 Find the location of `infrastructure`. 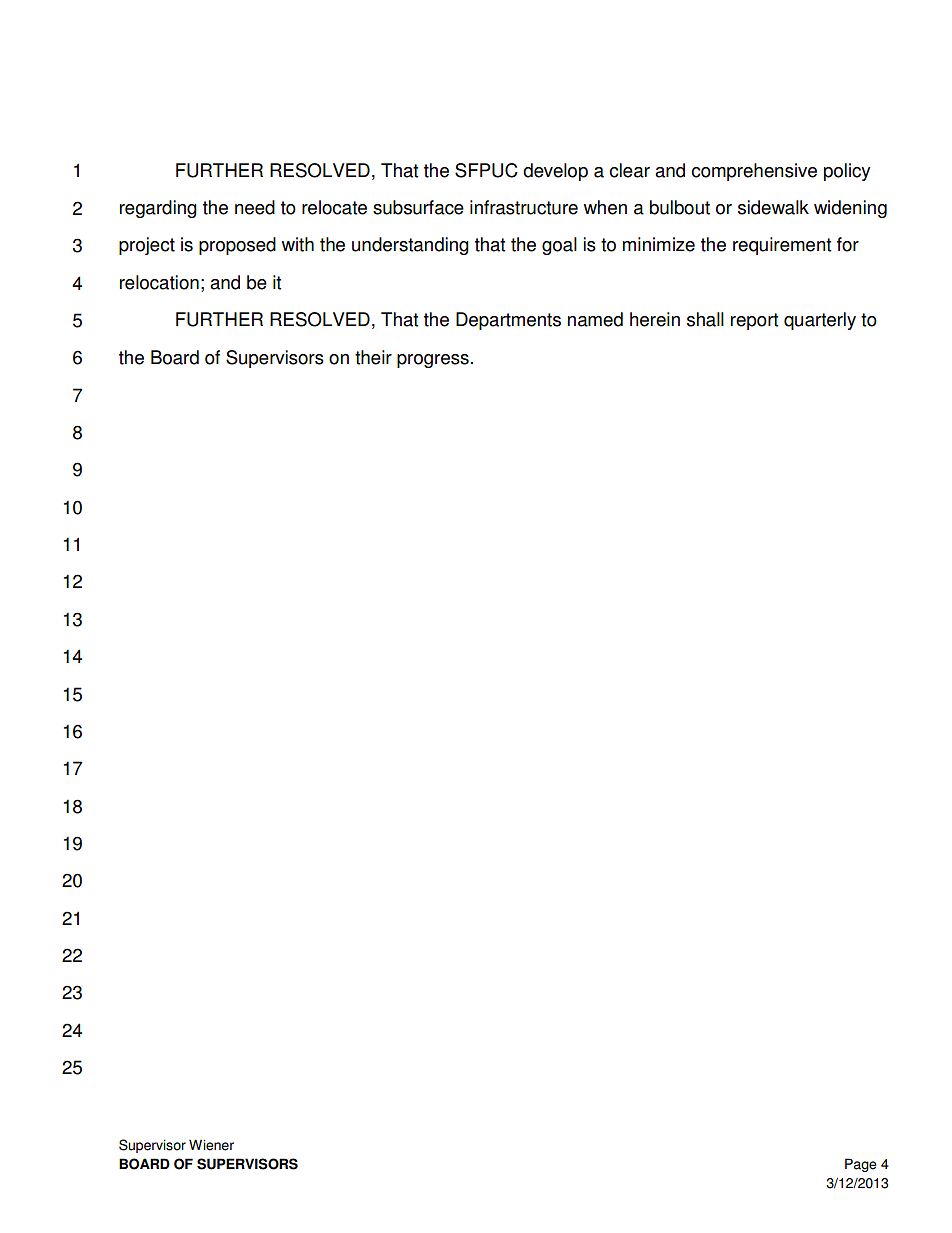

infrastructure is located at coordinates (524, 207).
